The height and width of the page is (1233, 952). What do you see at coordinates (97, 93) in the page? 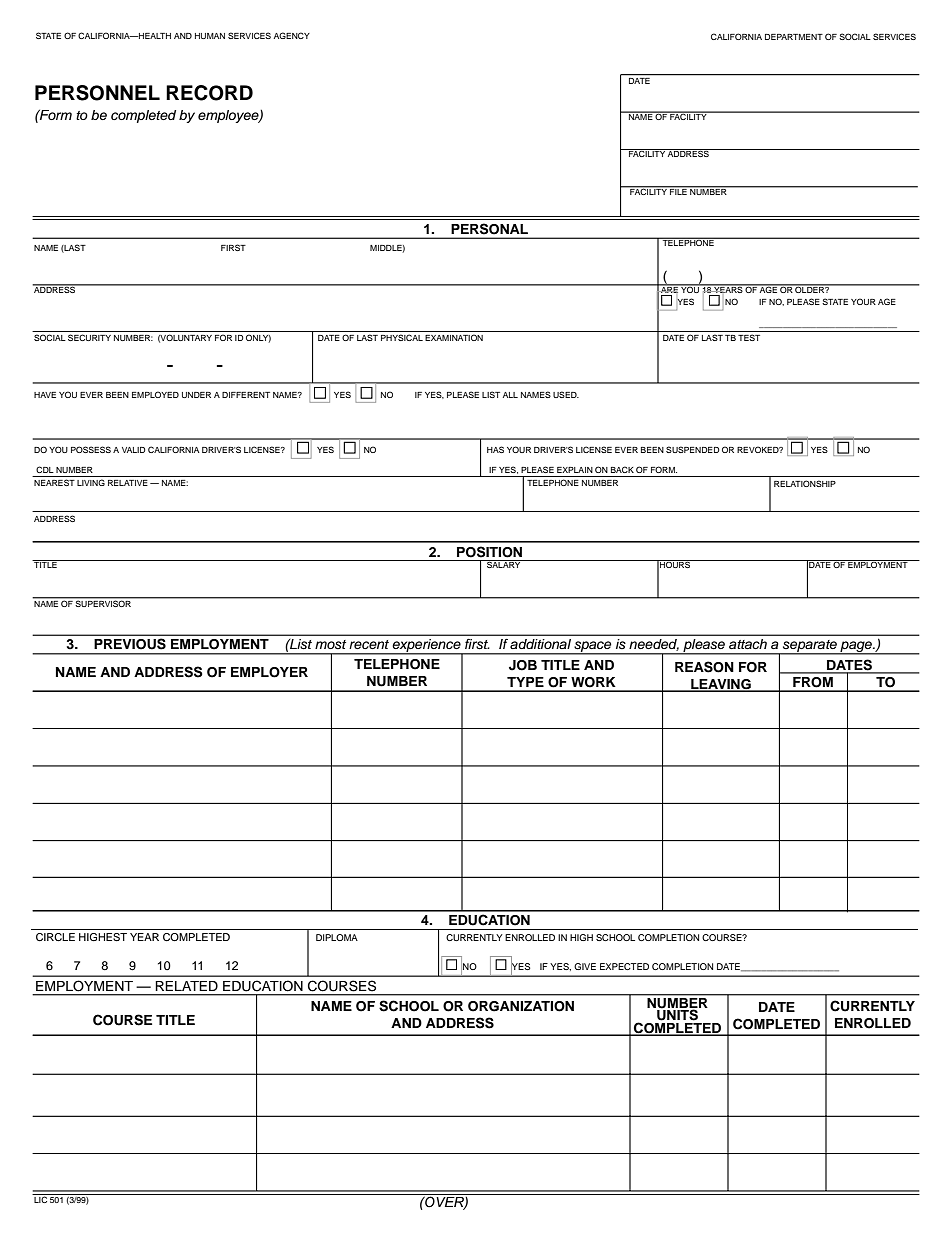
I see `PERSONNEL` at bounding box center [97, 93].
